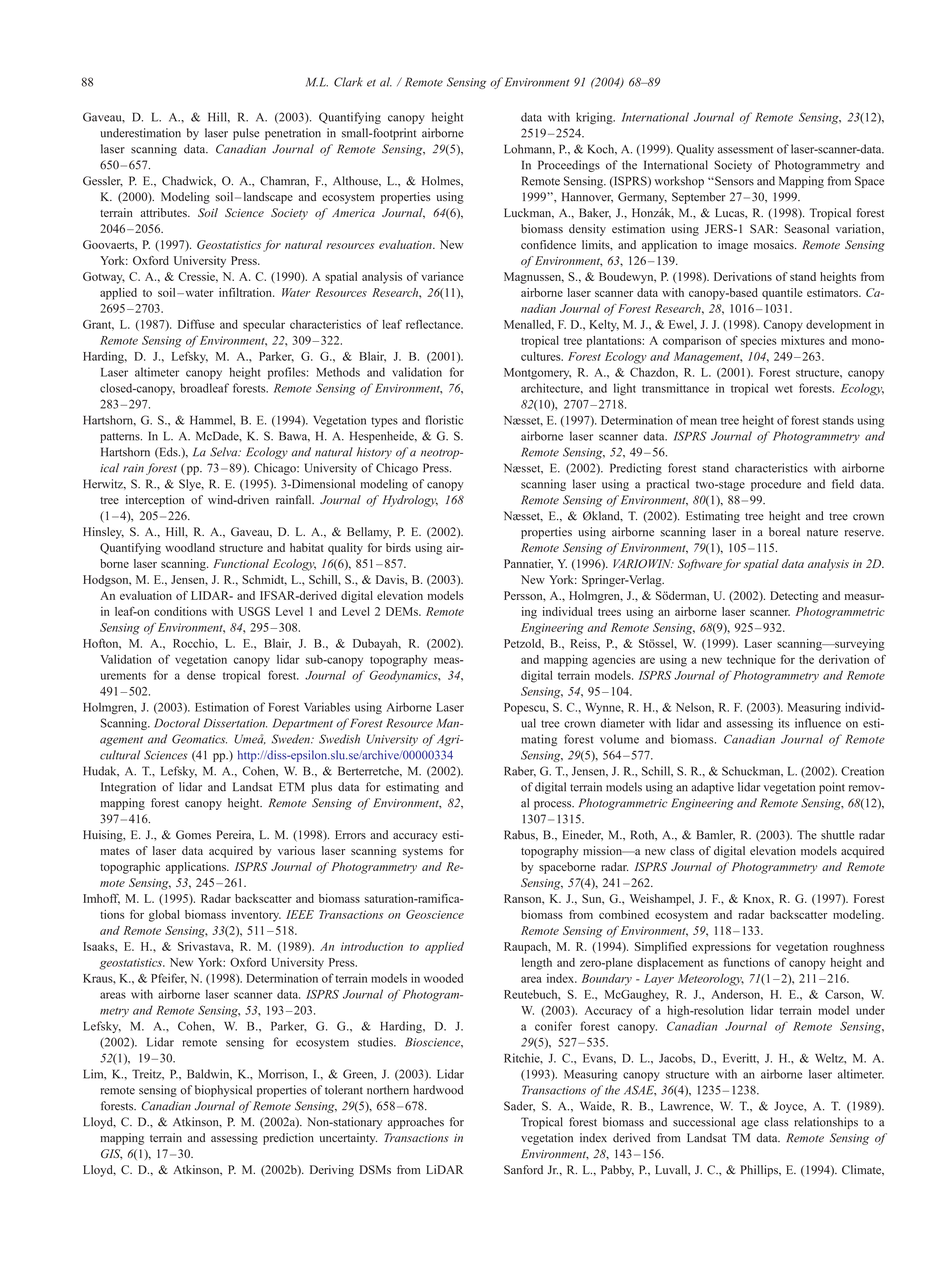 This image has width=952, height=1271. What do you see at coordinates (225, 452) in the image?
I see `Selva` at bounding box center [225, 452].
